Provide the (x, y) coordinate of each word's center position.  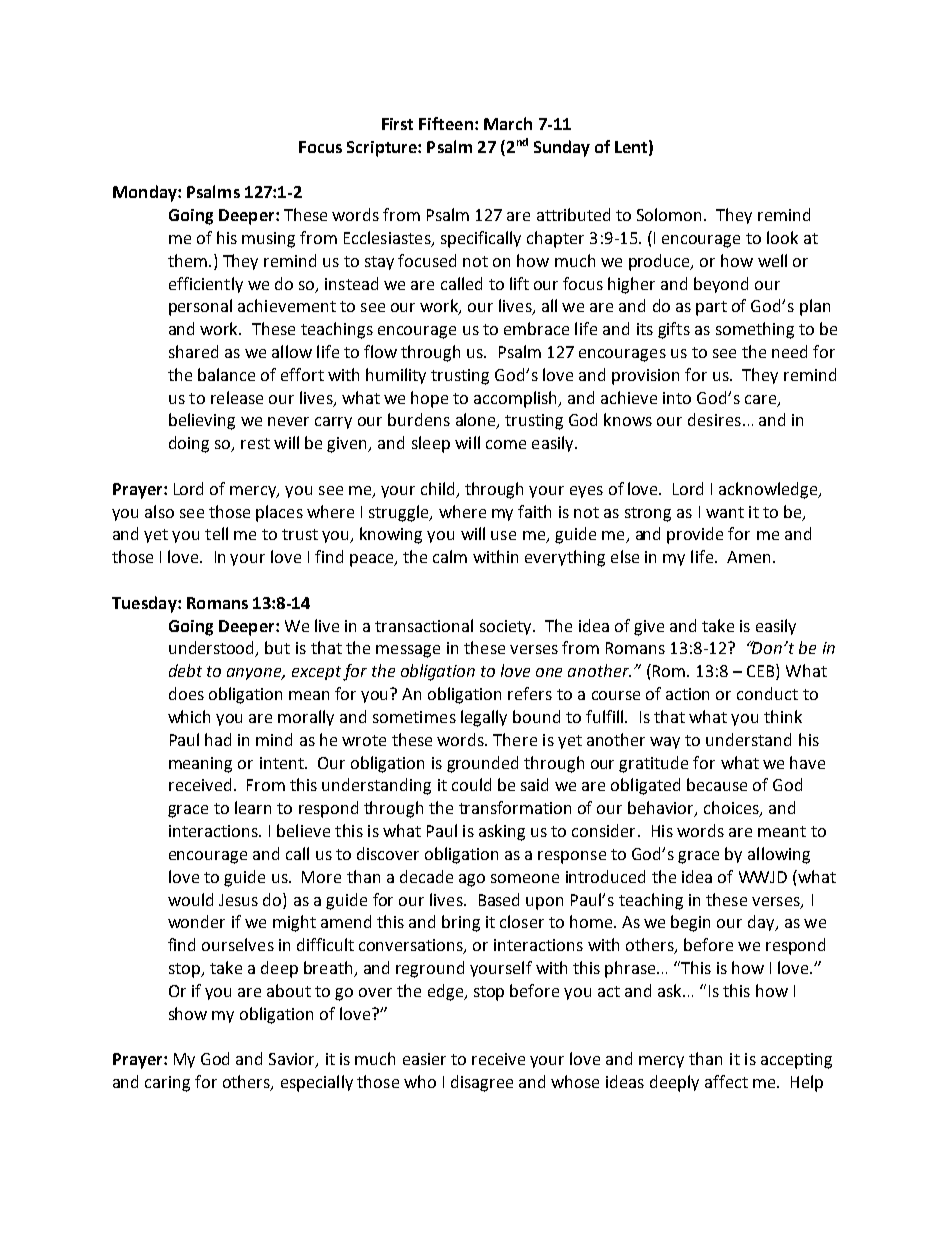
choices (732, 809)
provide (695, 535)
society (507, 627)
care (762, 400)
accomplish (517, 399)
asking (502, 832)
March (508, 123)
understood (213, 649)
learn (253, 807)
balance (226, 374)
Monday (146, 193)
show (188, 1013)
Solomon (671, 214)
